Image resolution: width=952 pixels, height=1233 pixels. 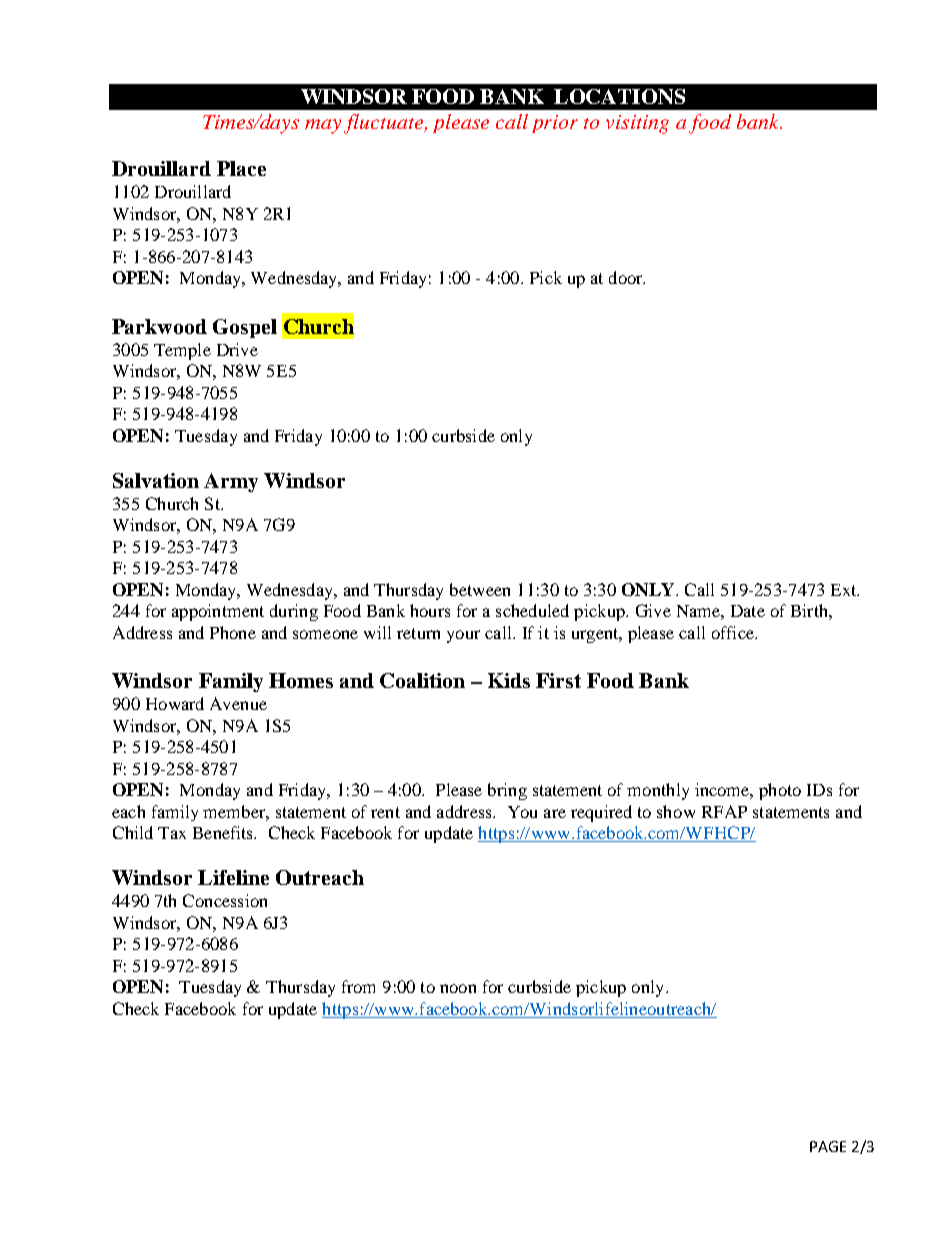 I want to click on noon, so click(x=458, y=988).
